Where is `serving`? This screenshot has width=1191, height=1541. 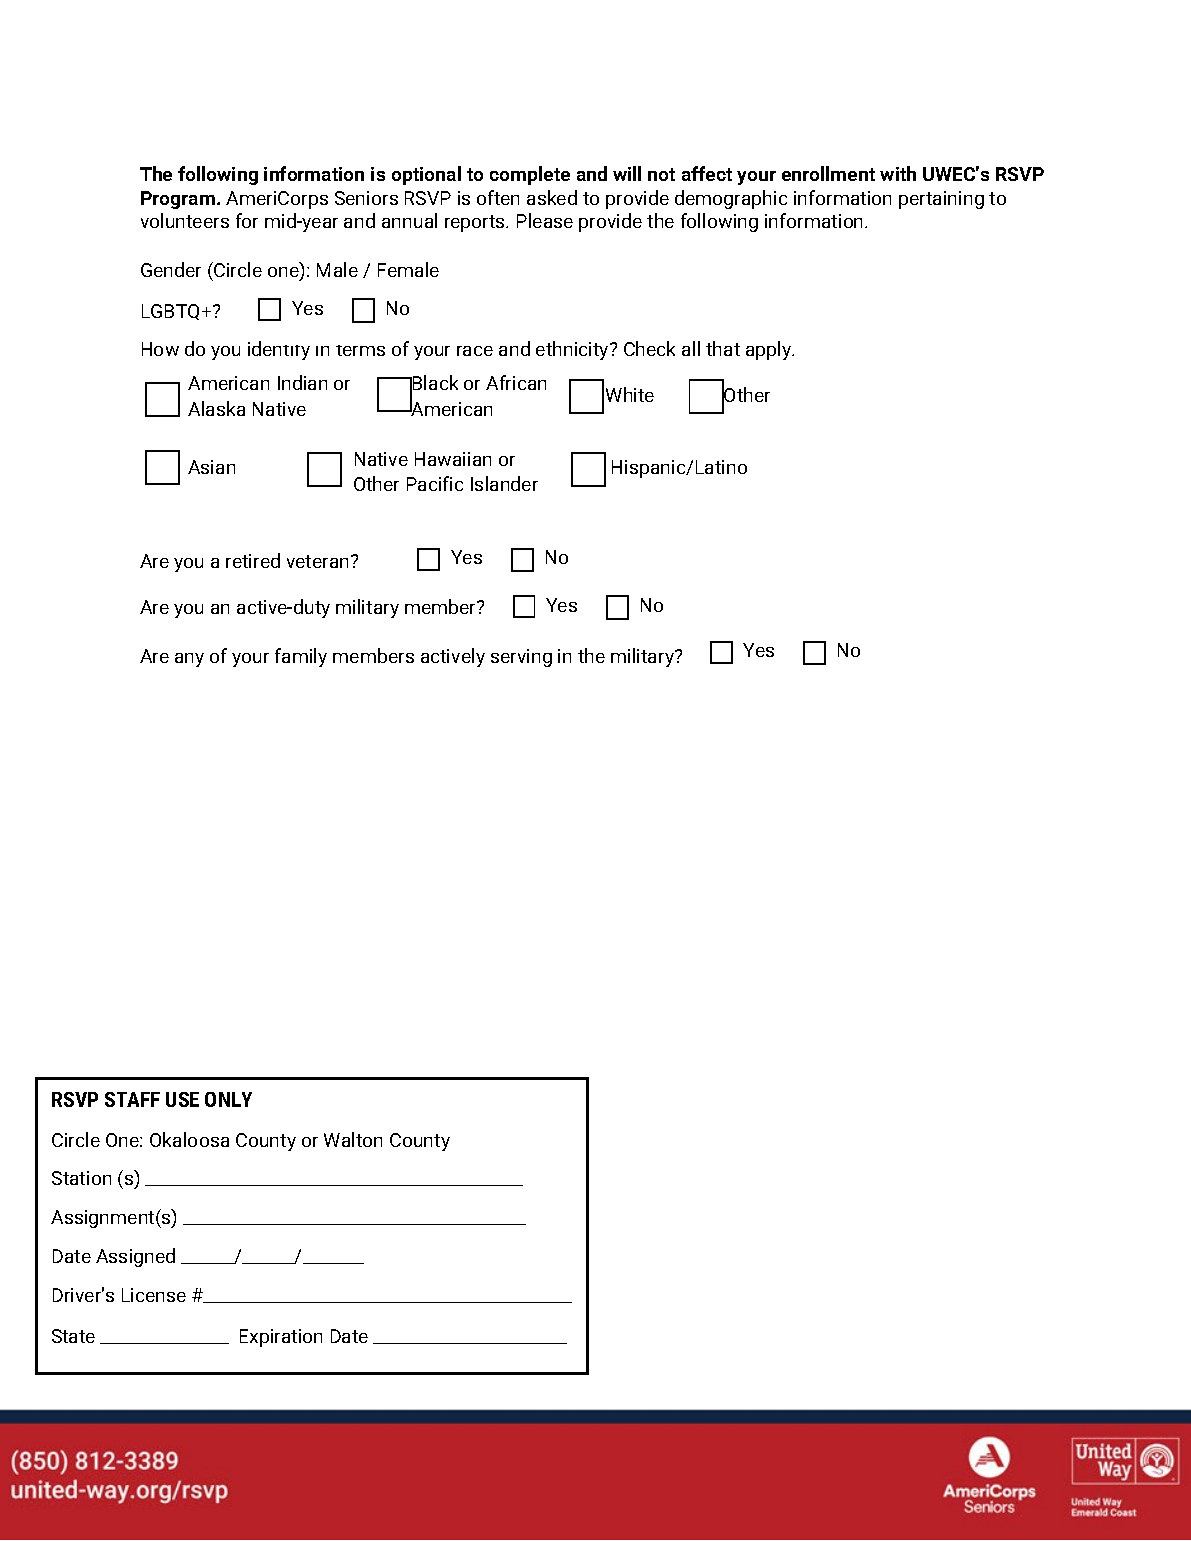 serving is located at coordinates (521, 658).
